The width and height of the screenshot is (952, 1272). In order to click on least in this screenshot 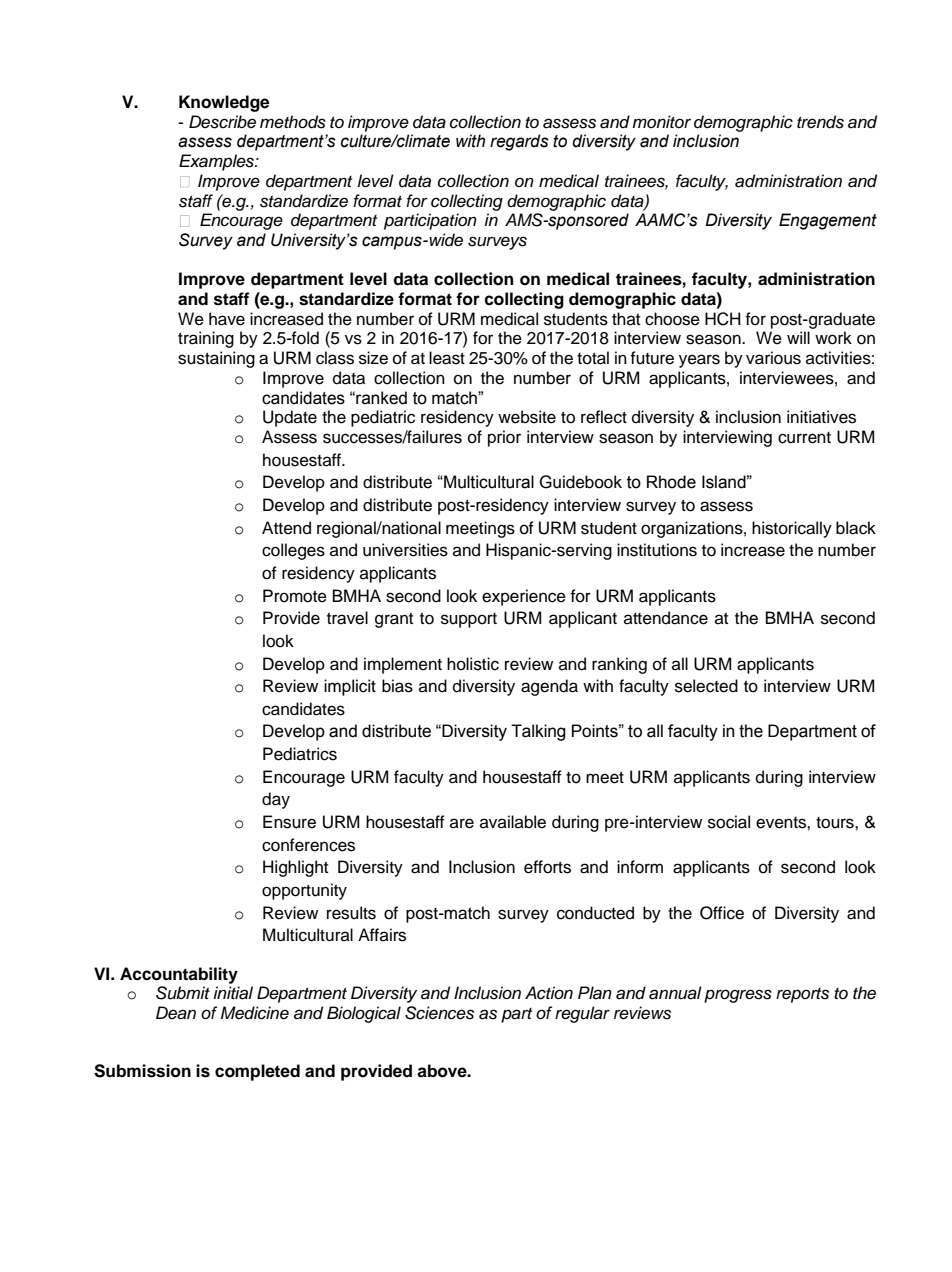, I will do `click(447, 358)`.
